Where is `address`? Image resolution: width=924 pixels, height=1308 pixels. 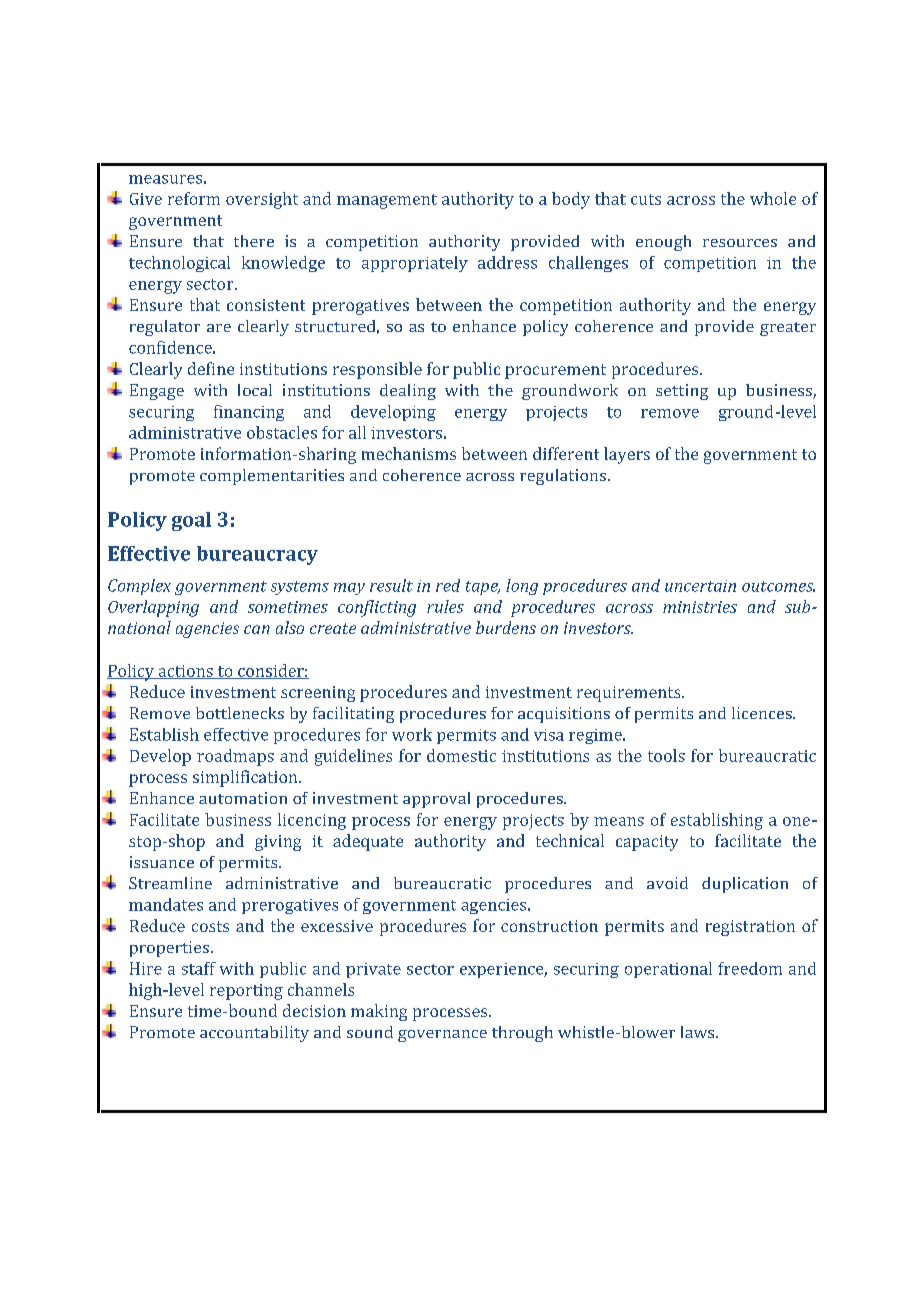 address is located at coordinates (507, 262).
